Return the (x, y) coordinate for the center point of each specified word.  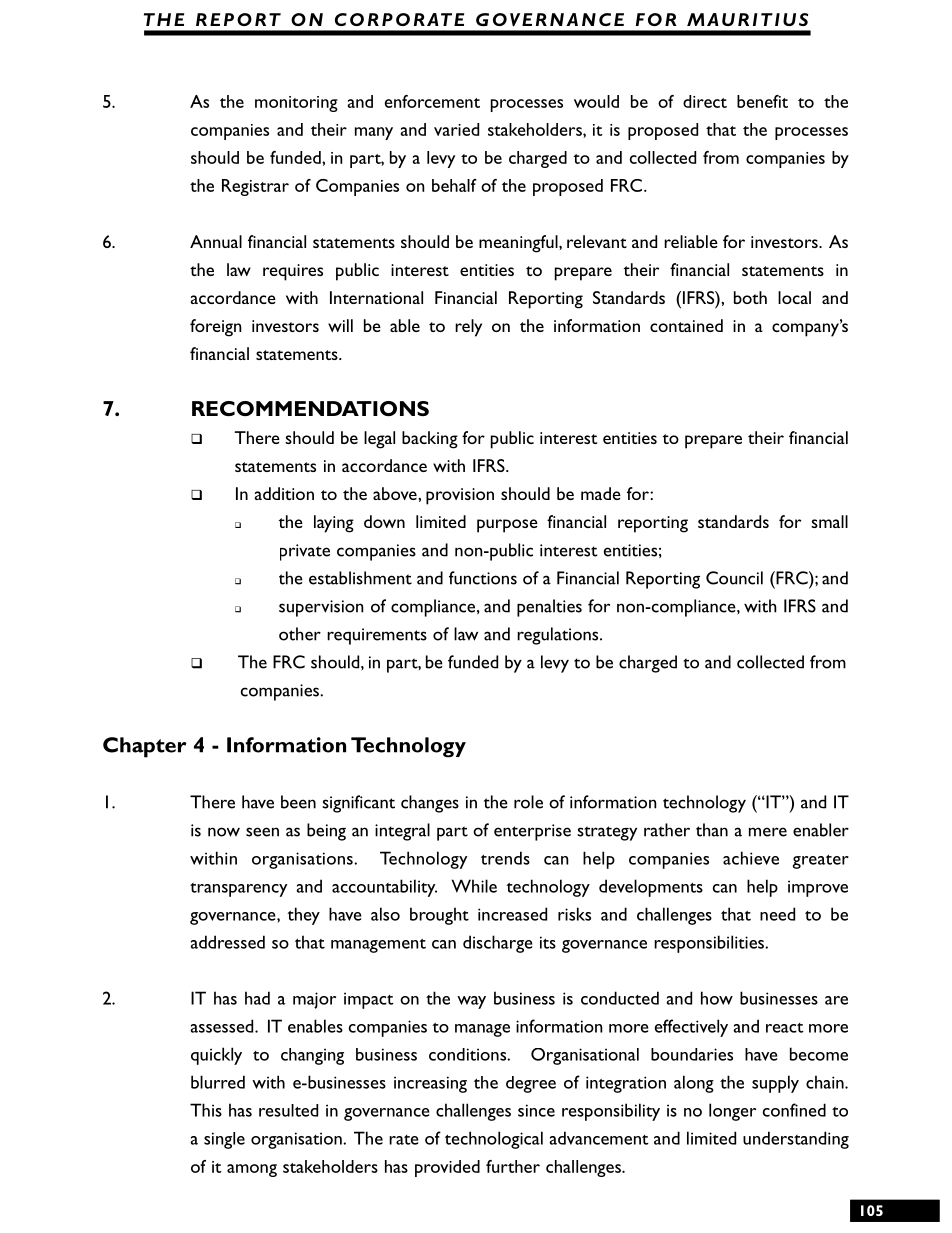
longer (732, 1112)
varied (456, 129)
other (300, 634)
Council (734, 578)
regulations (559, 636)
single (224, 1140)
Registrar (255, 187)
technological (494, 1140)
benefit (762, 101)
